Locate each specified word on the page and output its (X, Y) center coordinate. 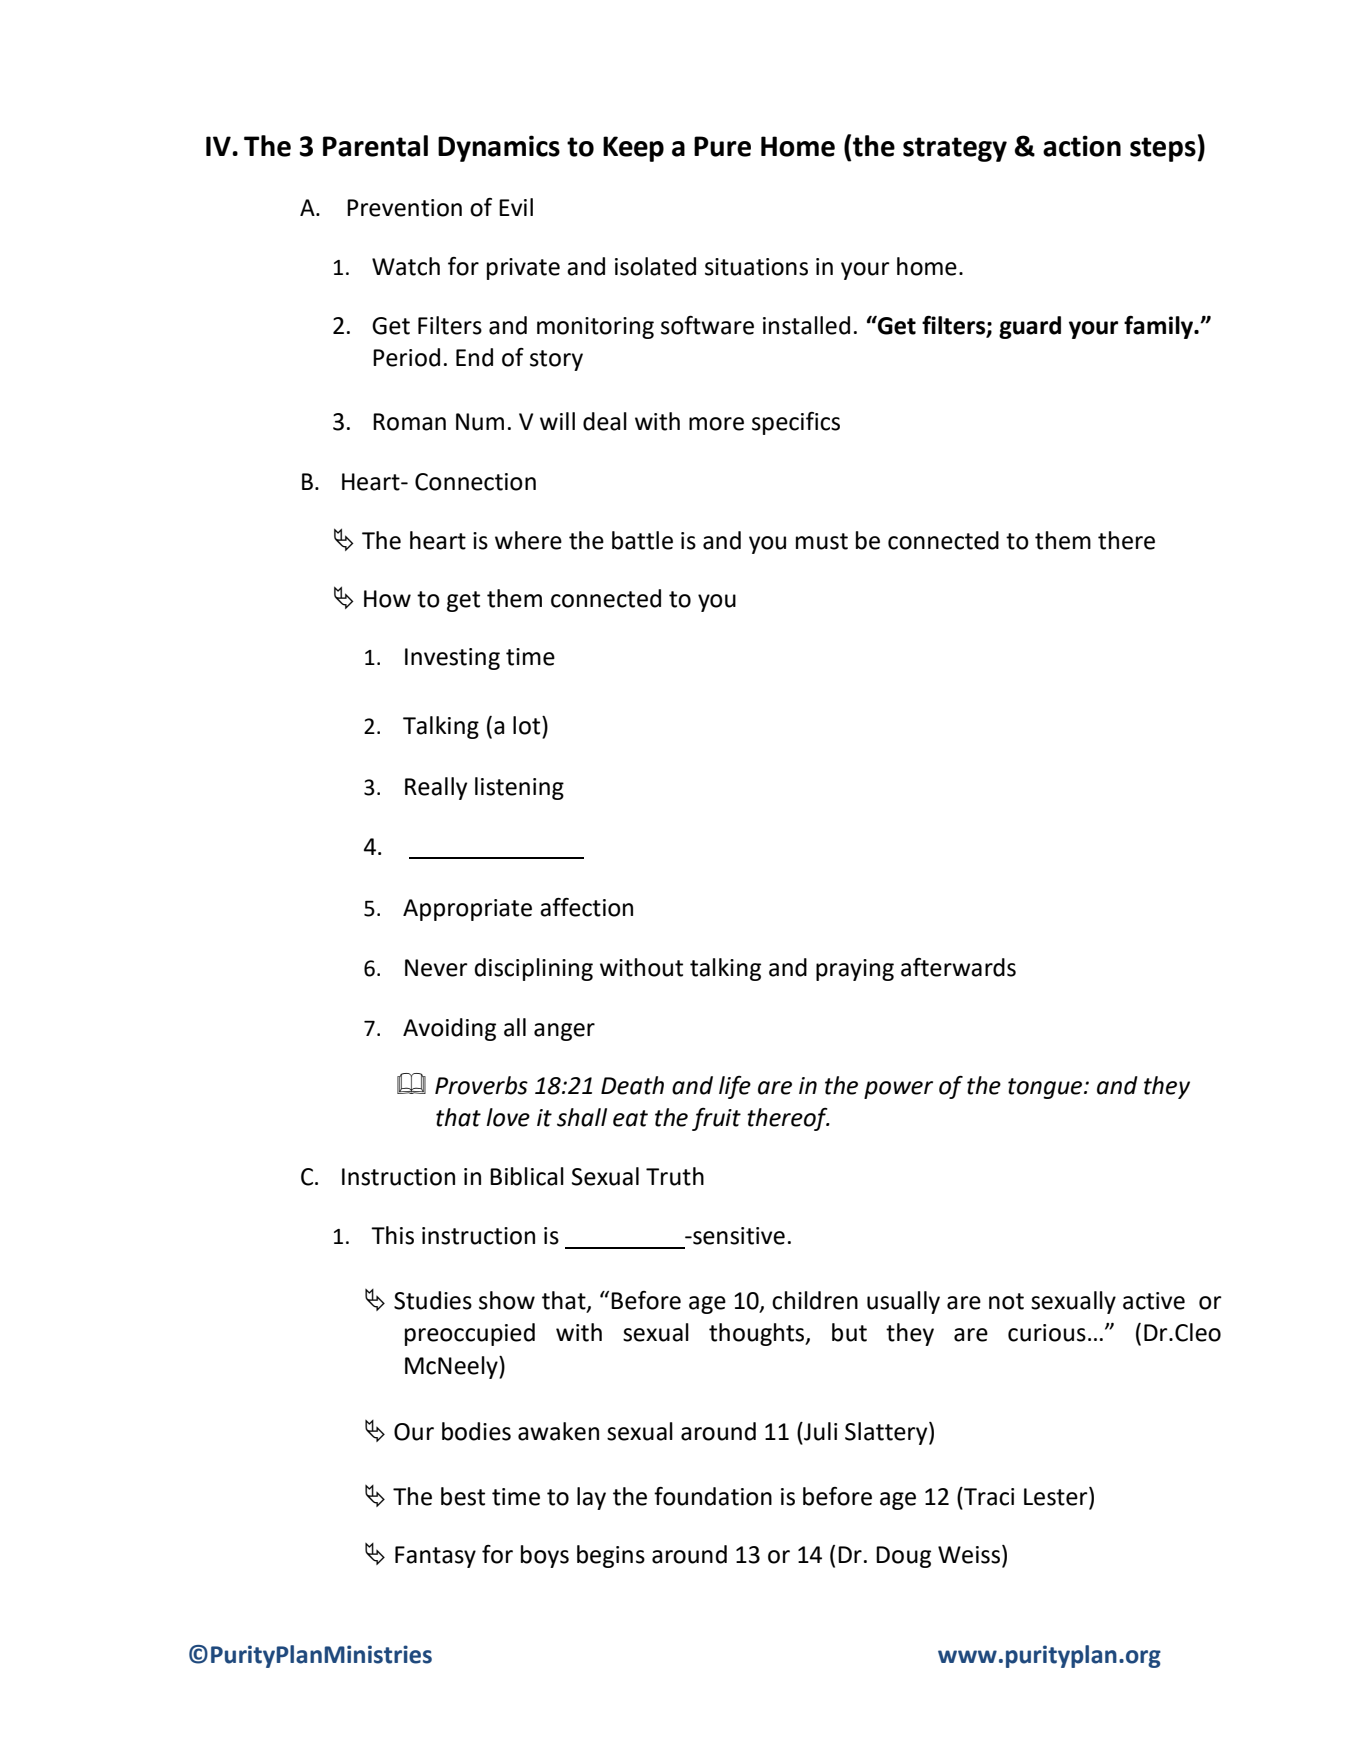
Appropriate (467, 910)
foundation (713, 1496)
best (463, 1496)
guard (1030, 327)
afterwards (958, 967)
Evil (516, 207)
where (528, 540)
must (822, 541)
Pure (722, 146)
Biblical (527, 1176)
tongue (1046, 1088)
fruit (716, 1119)
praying (855, 970)
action (1082, 146)
